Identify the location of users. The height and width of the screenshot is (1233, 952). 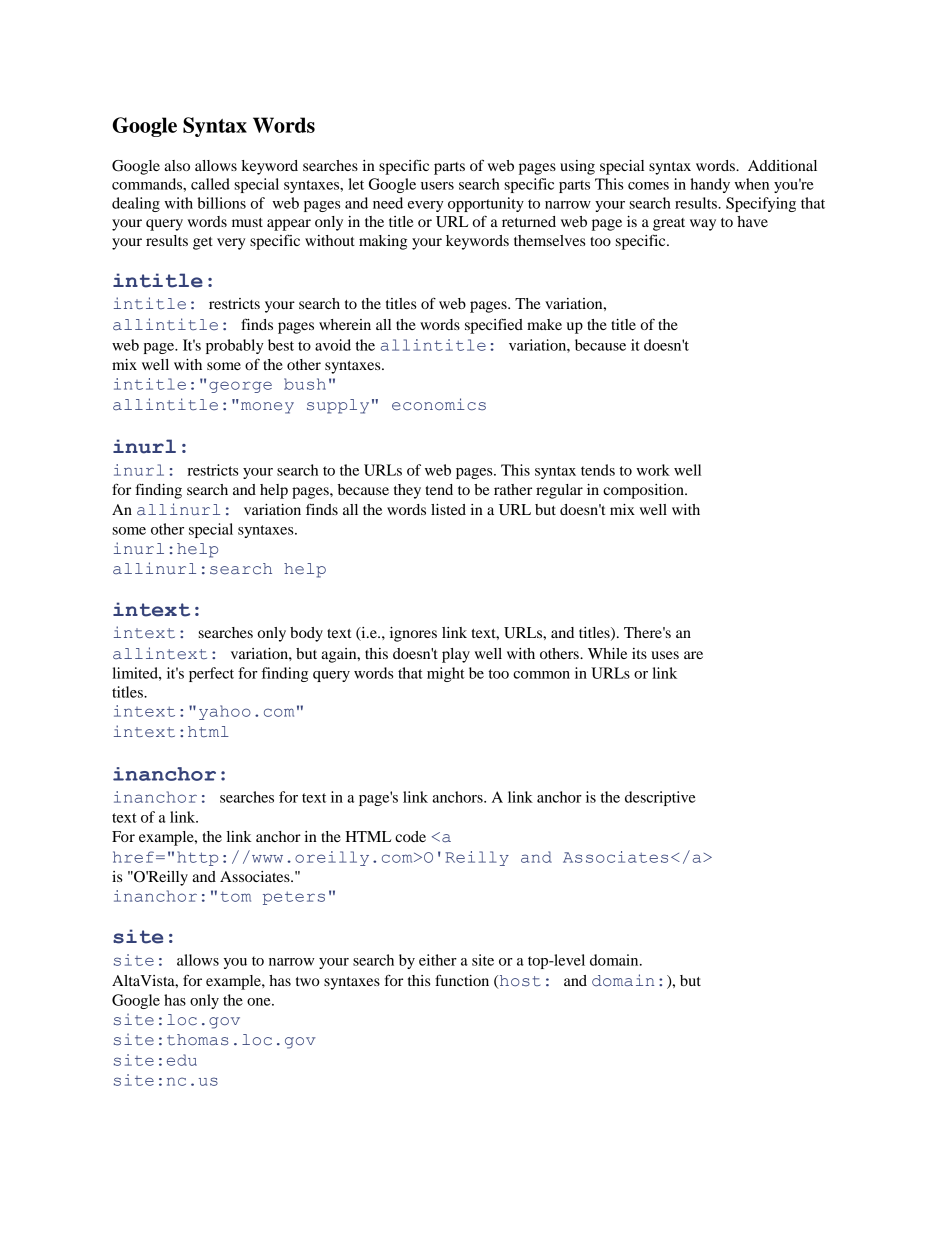
(437, 186).
